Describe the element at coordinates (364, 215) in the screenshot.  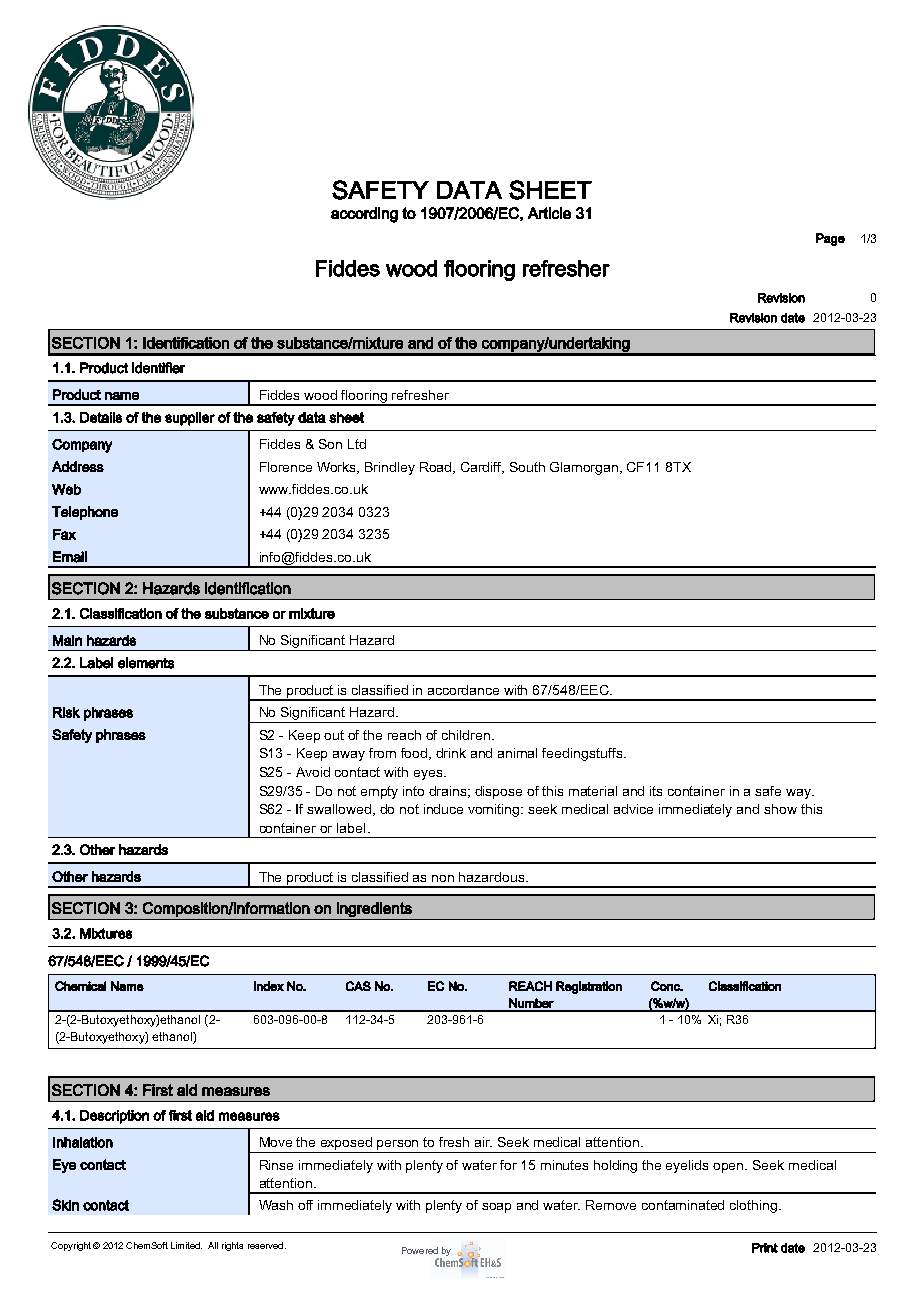
I see `according` at that location.
